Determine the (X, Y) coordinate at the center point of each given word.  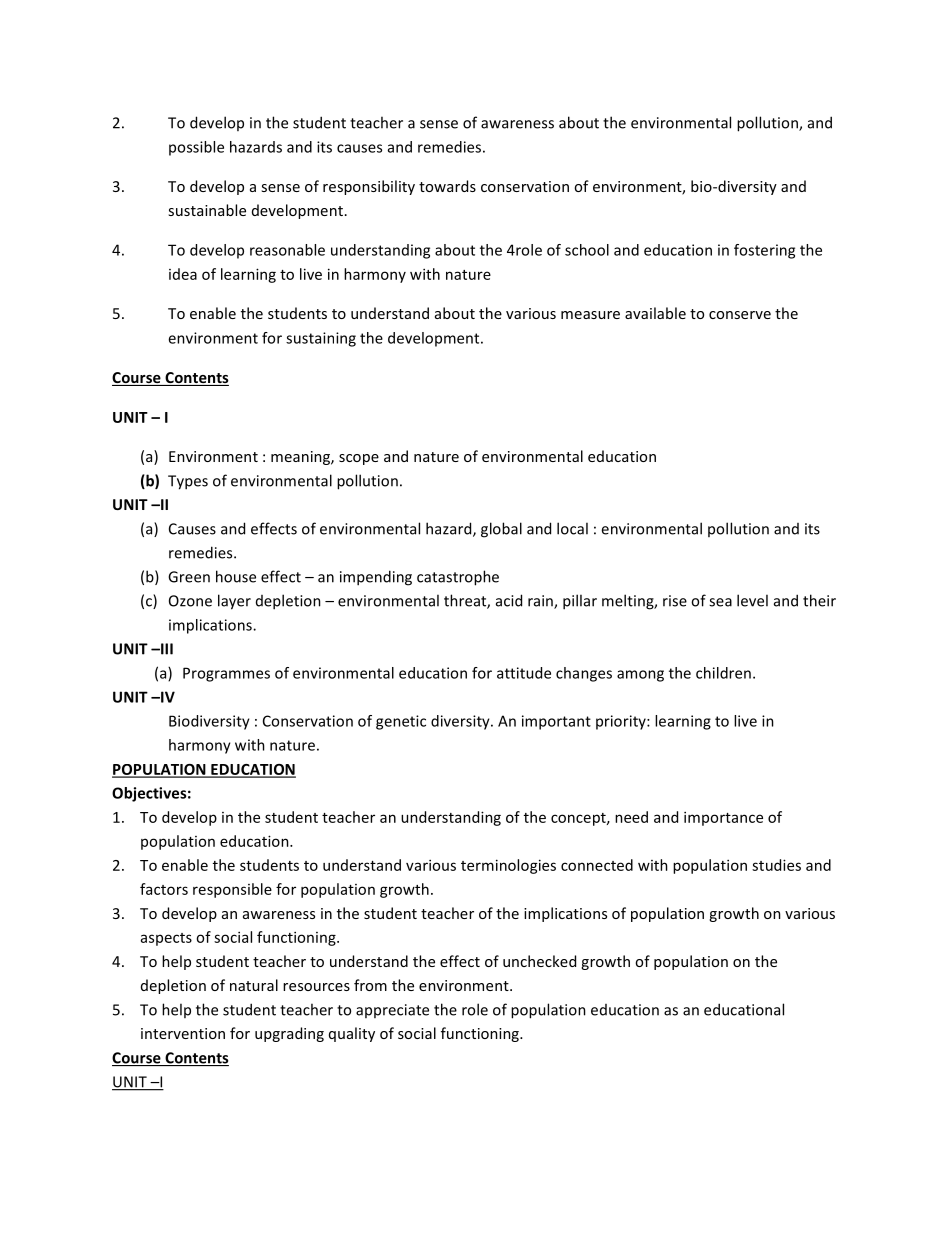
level (752, 600)
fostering (764, 251)
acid (509, 600)
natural (254, 985)
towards (447, 186)
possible (196, 148)
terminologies (508, 866)
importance (723, 818)
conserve (740, 315)
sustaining (321, 339)
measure (590, 315)
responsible (232, 890)
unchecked (539, 961)
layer (234, 602)
